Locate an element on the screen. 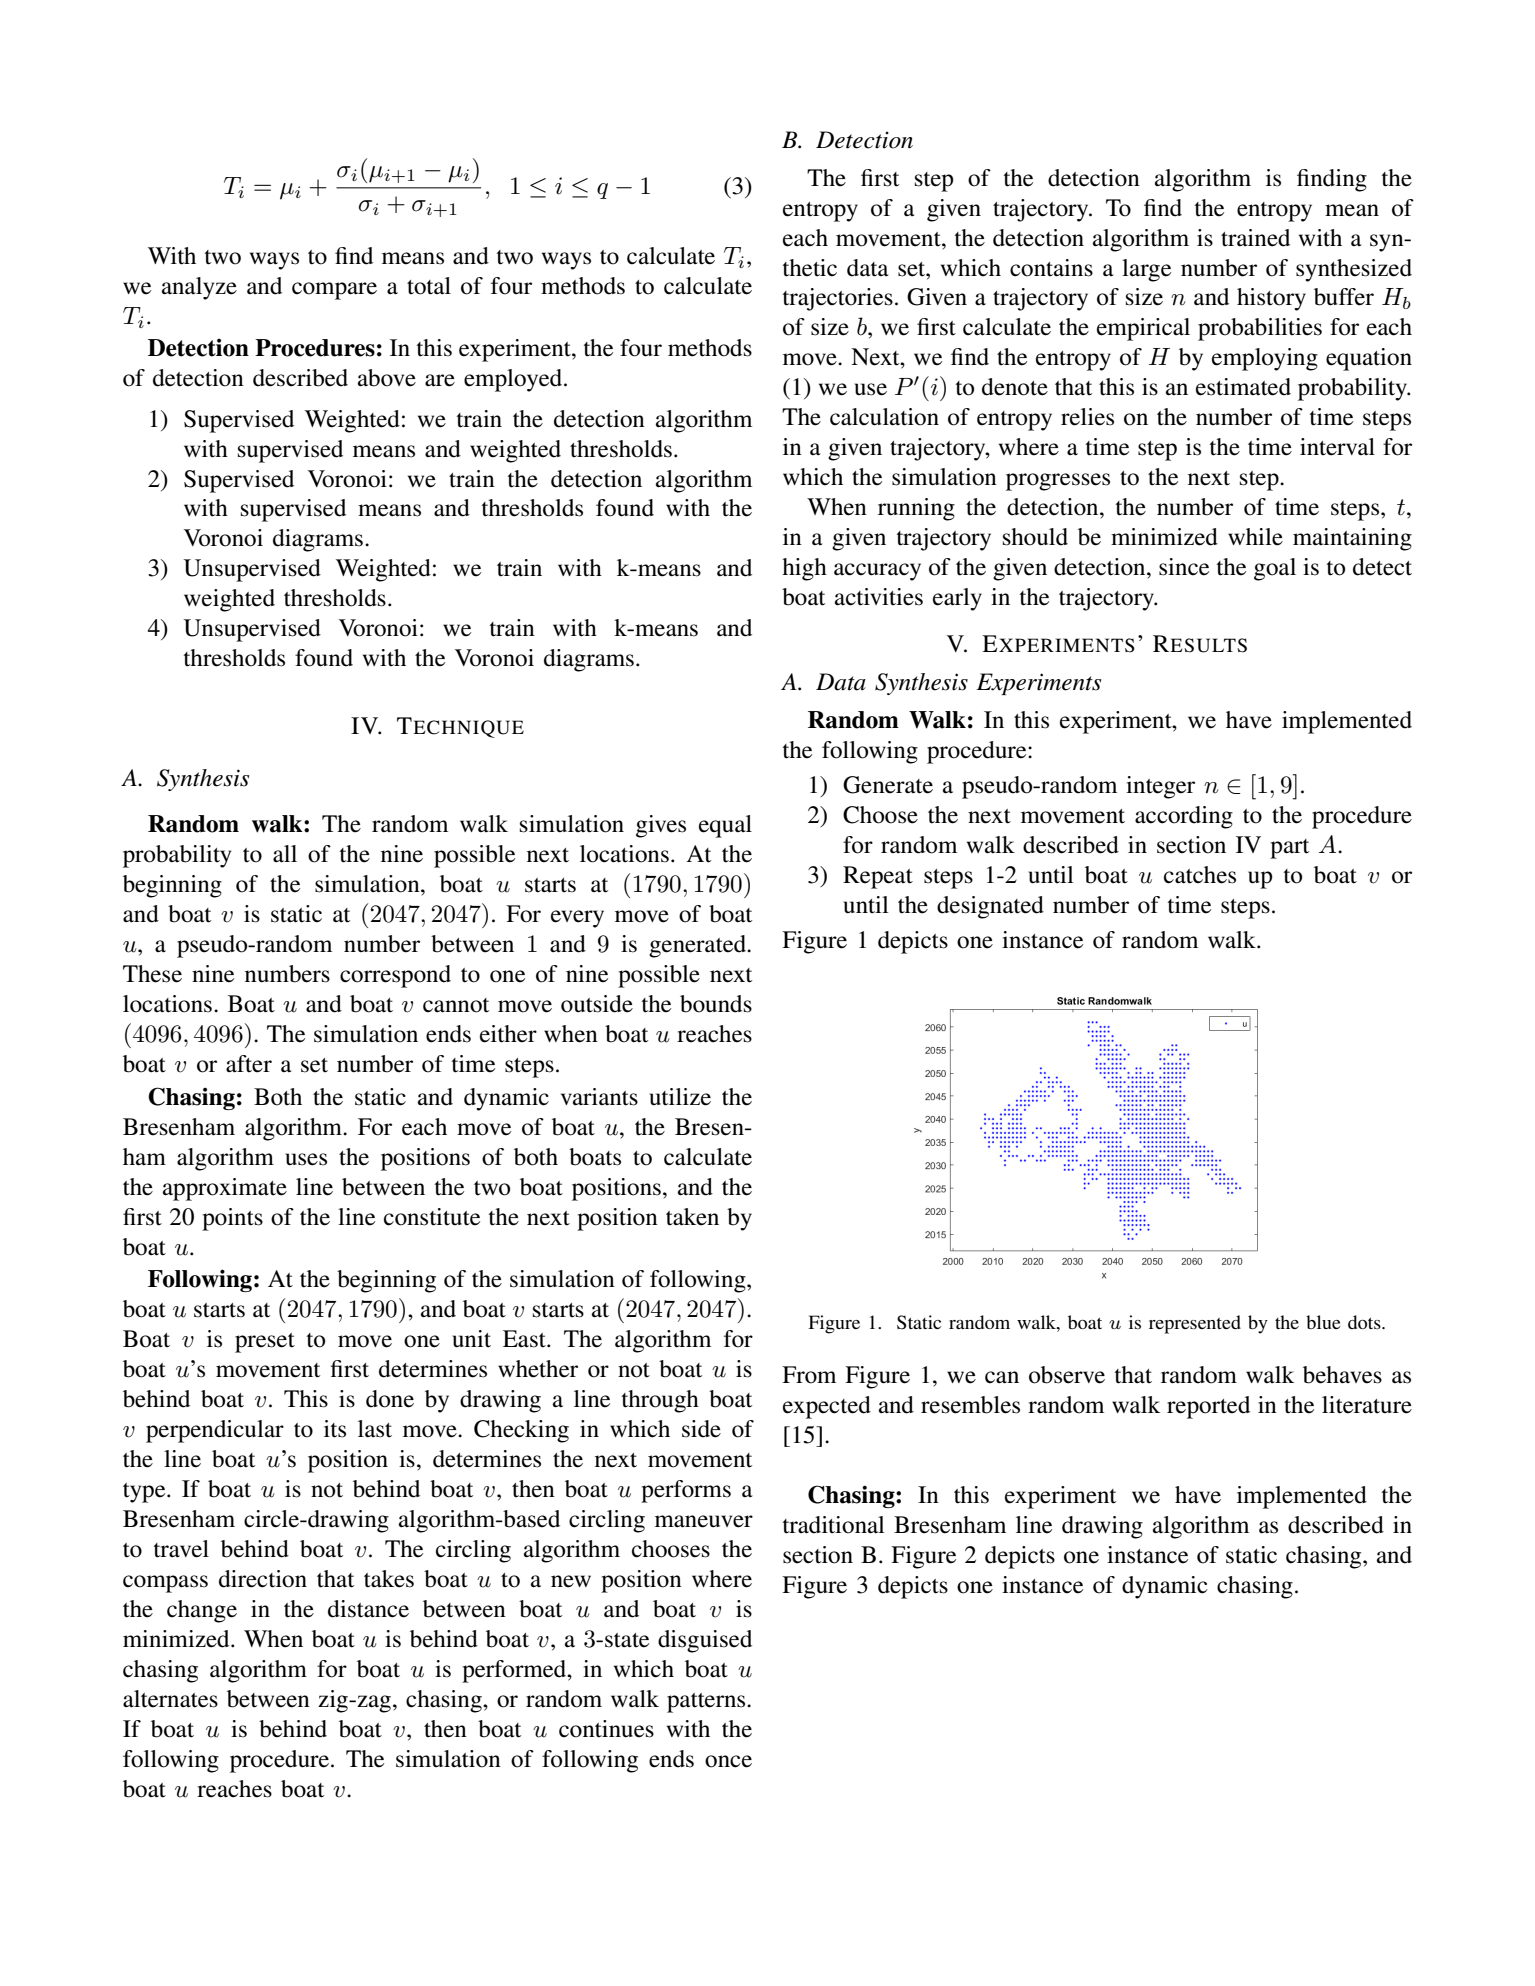  catches is located at coordinates (1200, 875).
